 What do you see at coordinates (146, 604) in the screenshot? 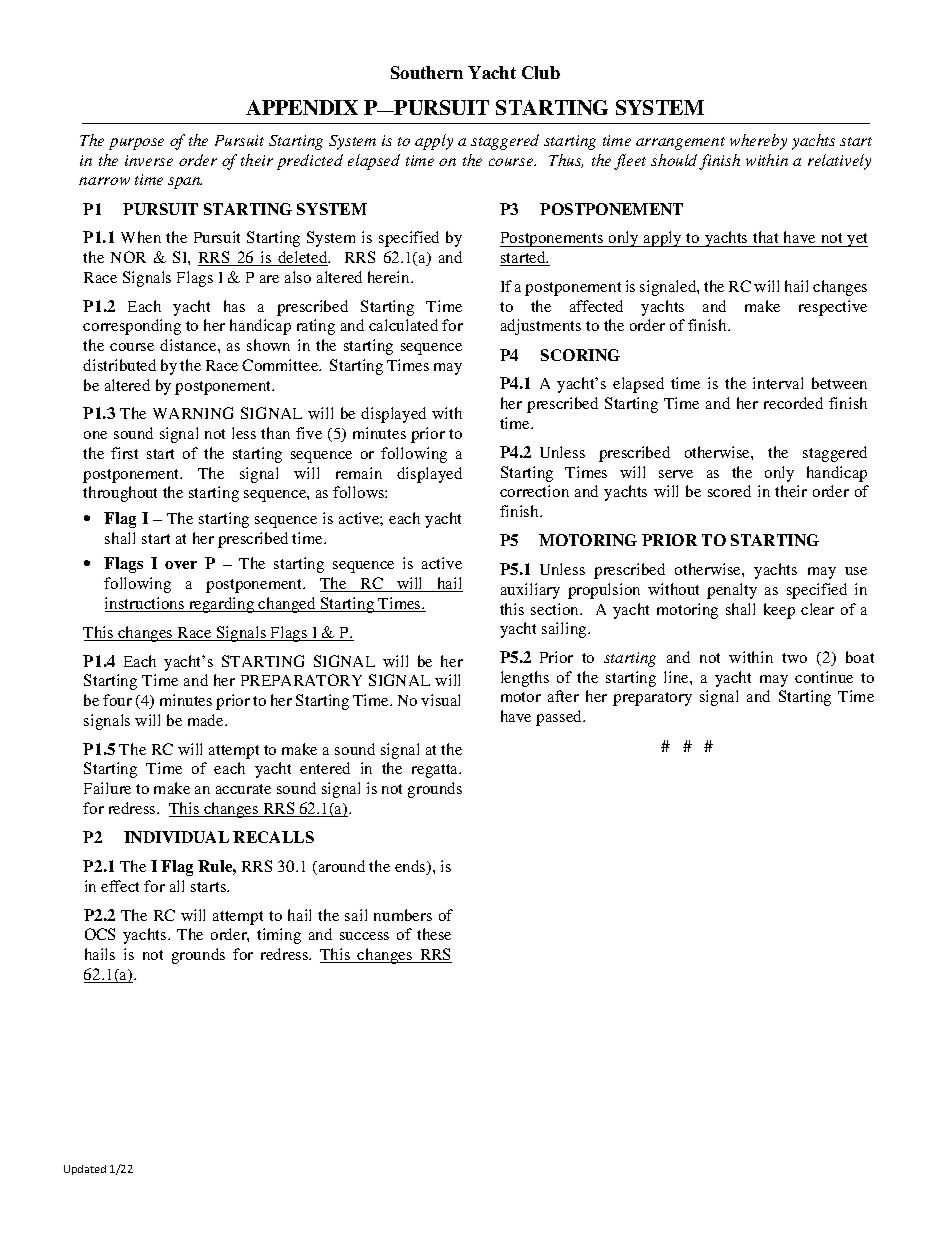
I see `instructions` at bounding box center [146, 604].
